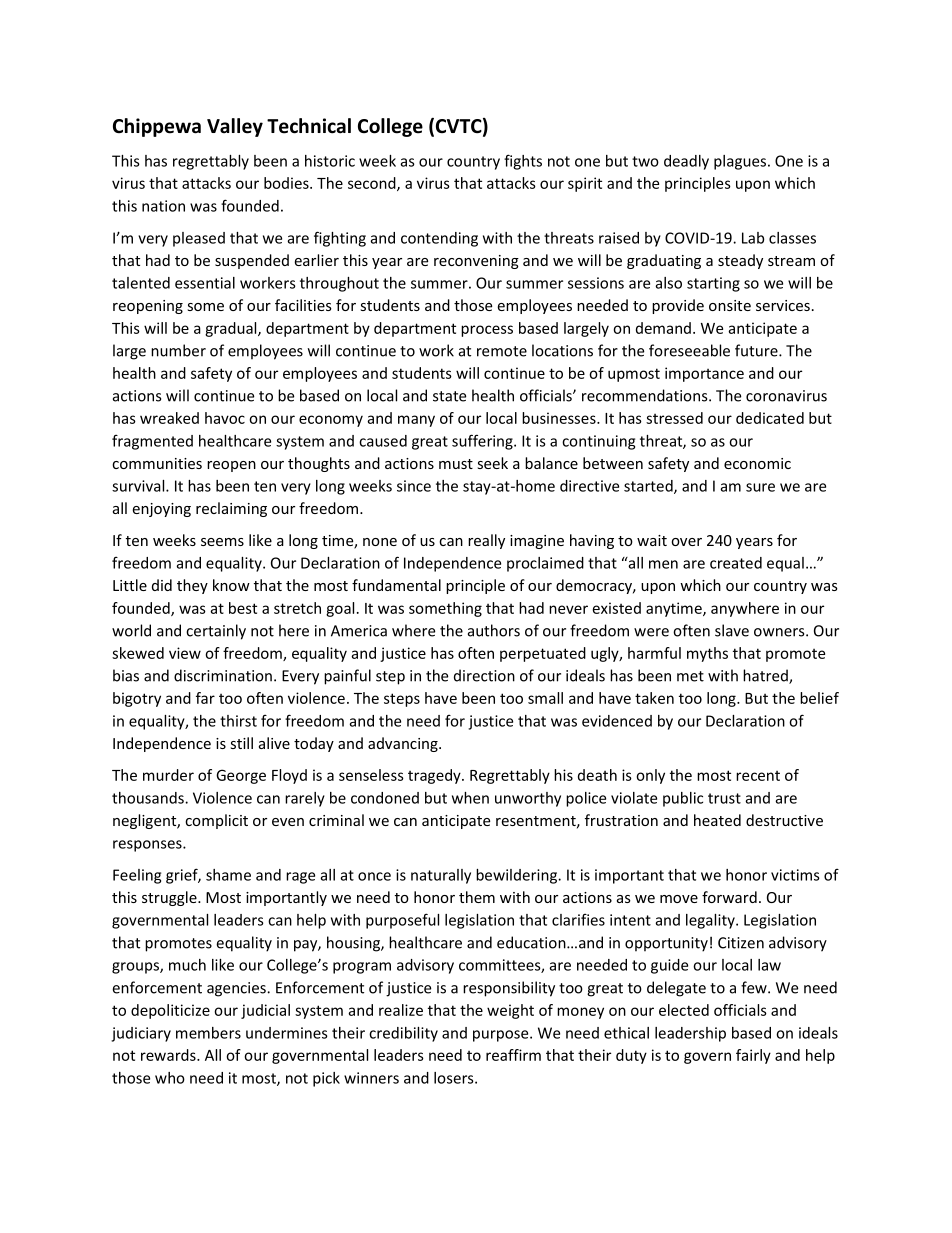 The width and height of the screenshot is (952, 1233). What do you see at coordinates (732, 630) in the screenshot?
I see `slave` at bounding box center [732, 630].
